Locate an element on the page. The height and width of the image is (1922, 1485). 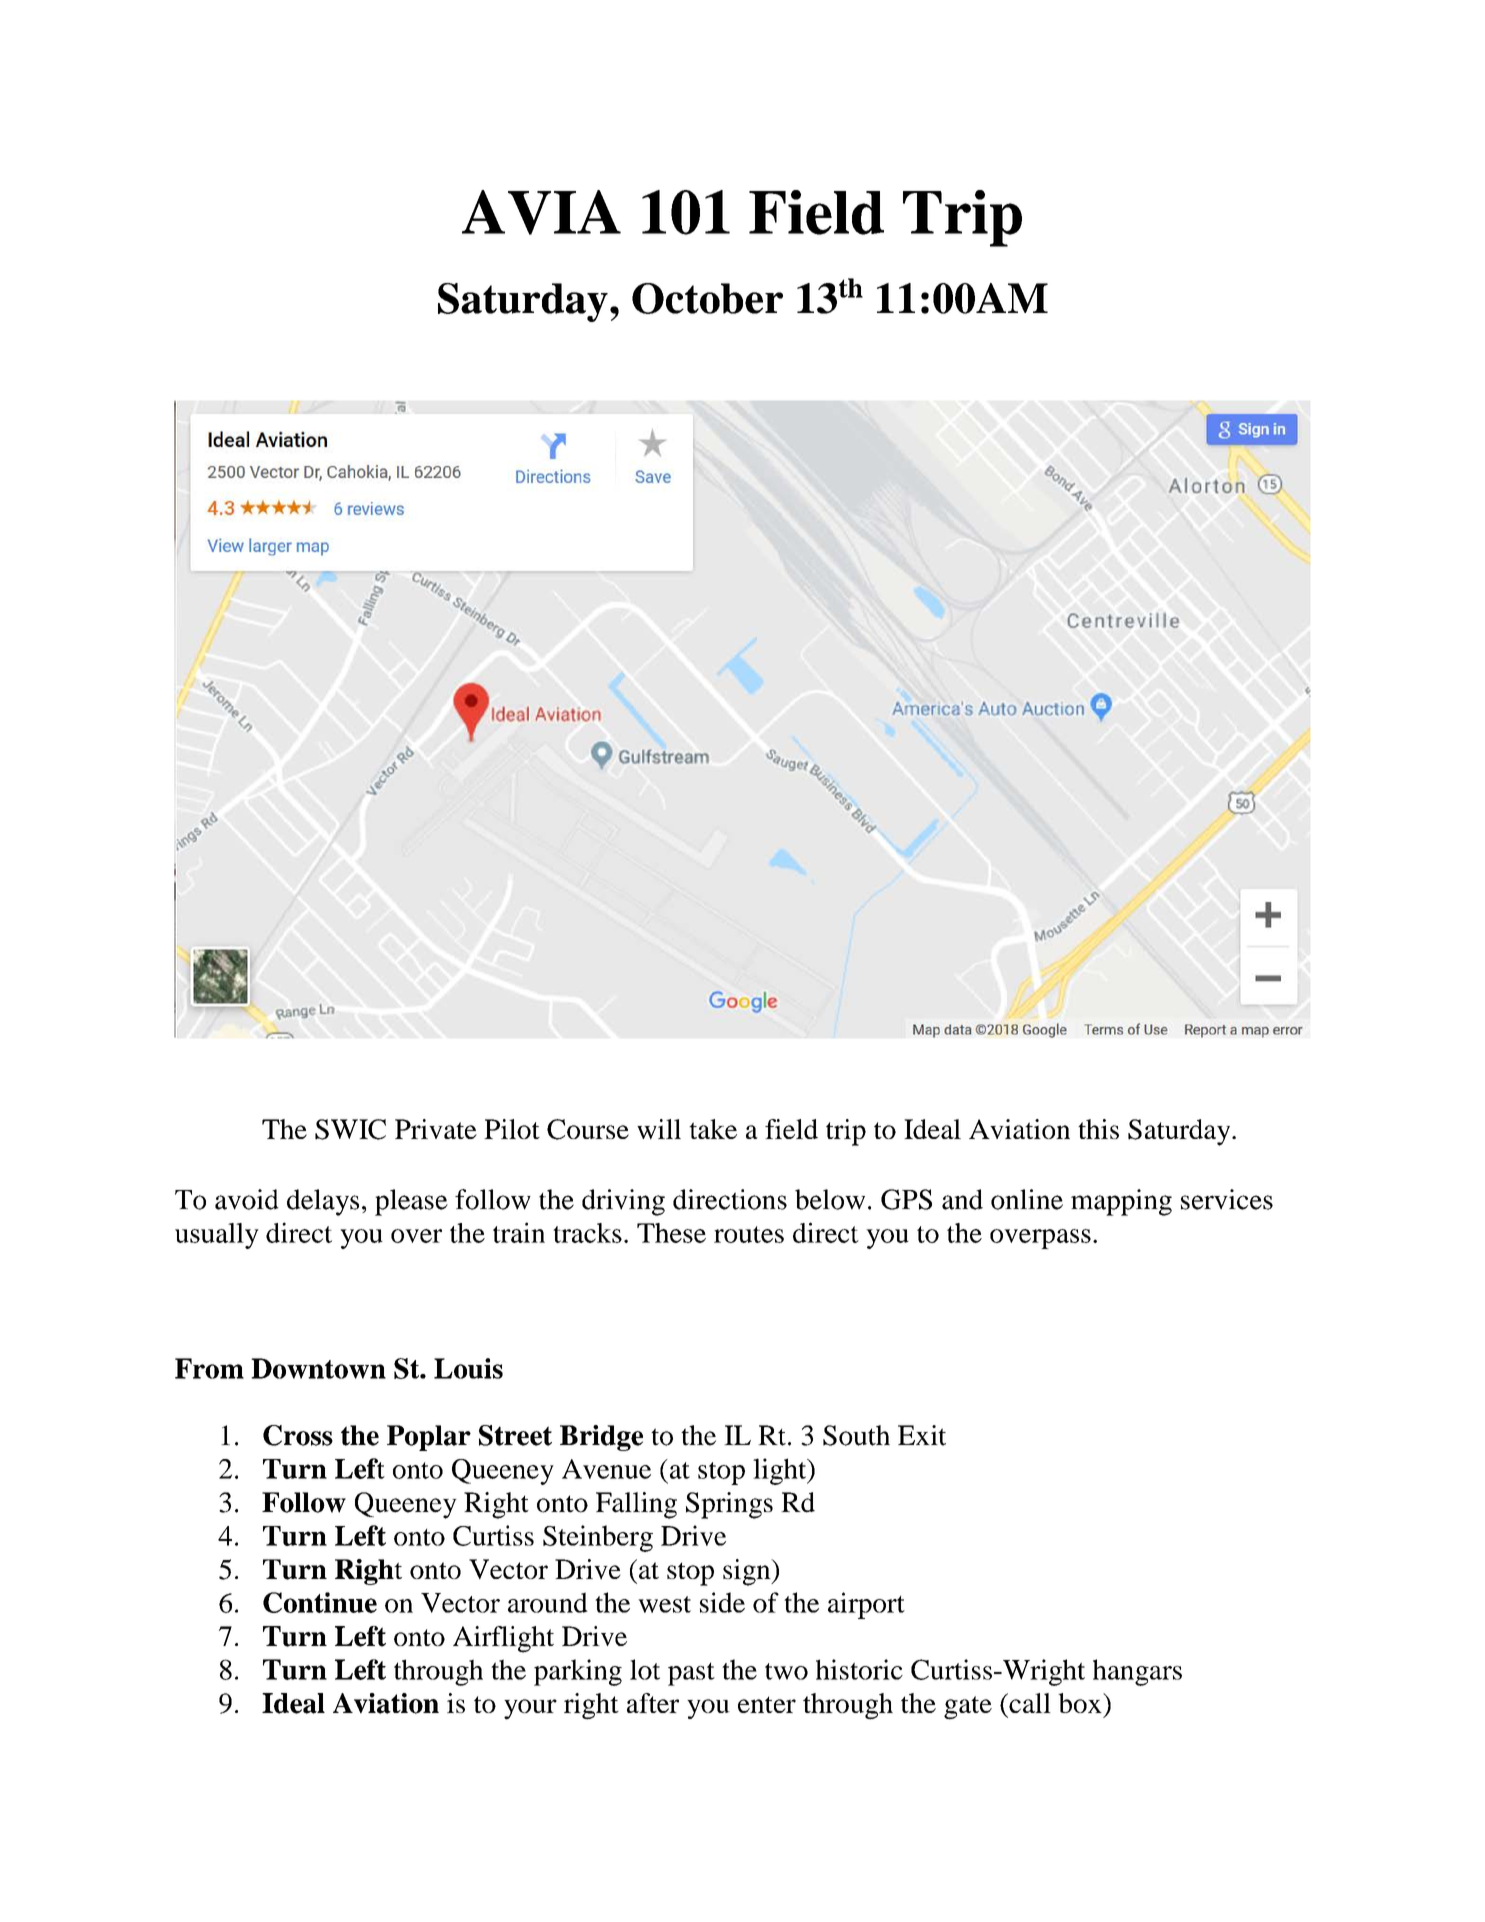
October is located at coordinates (707, 298).
